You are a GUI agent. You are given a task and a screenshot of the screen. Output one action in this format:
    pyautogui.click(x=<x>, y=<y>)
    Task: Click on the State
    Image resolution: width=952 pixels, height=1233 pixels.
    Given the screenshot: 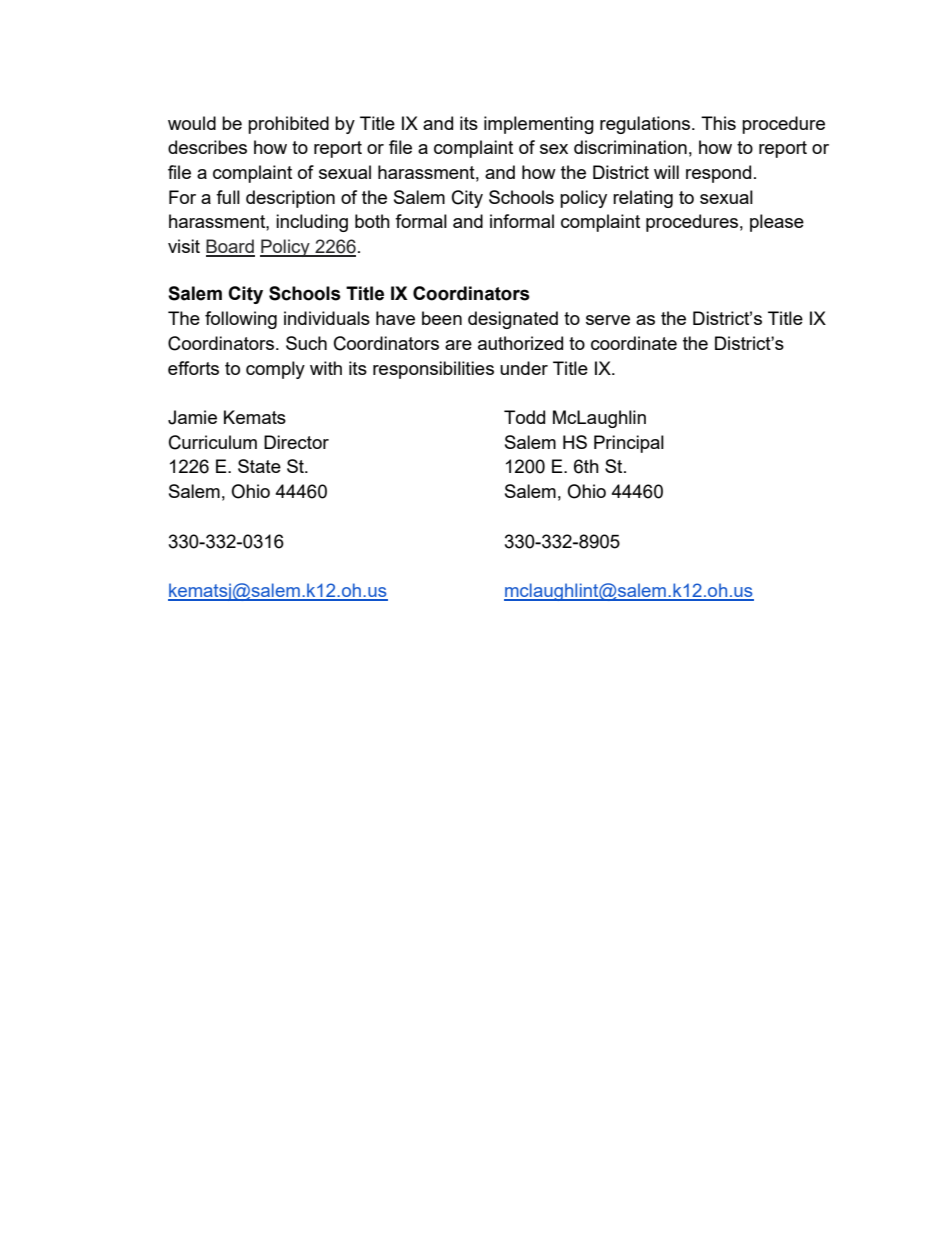 What is the action you would take?
    pyautogui.click(x=259, y=466)
